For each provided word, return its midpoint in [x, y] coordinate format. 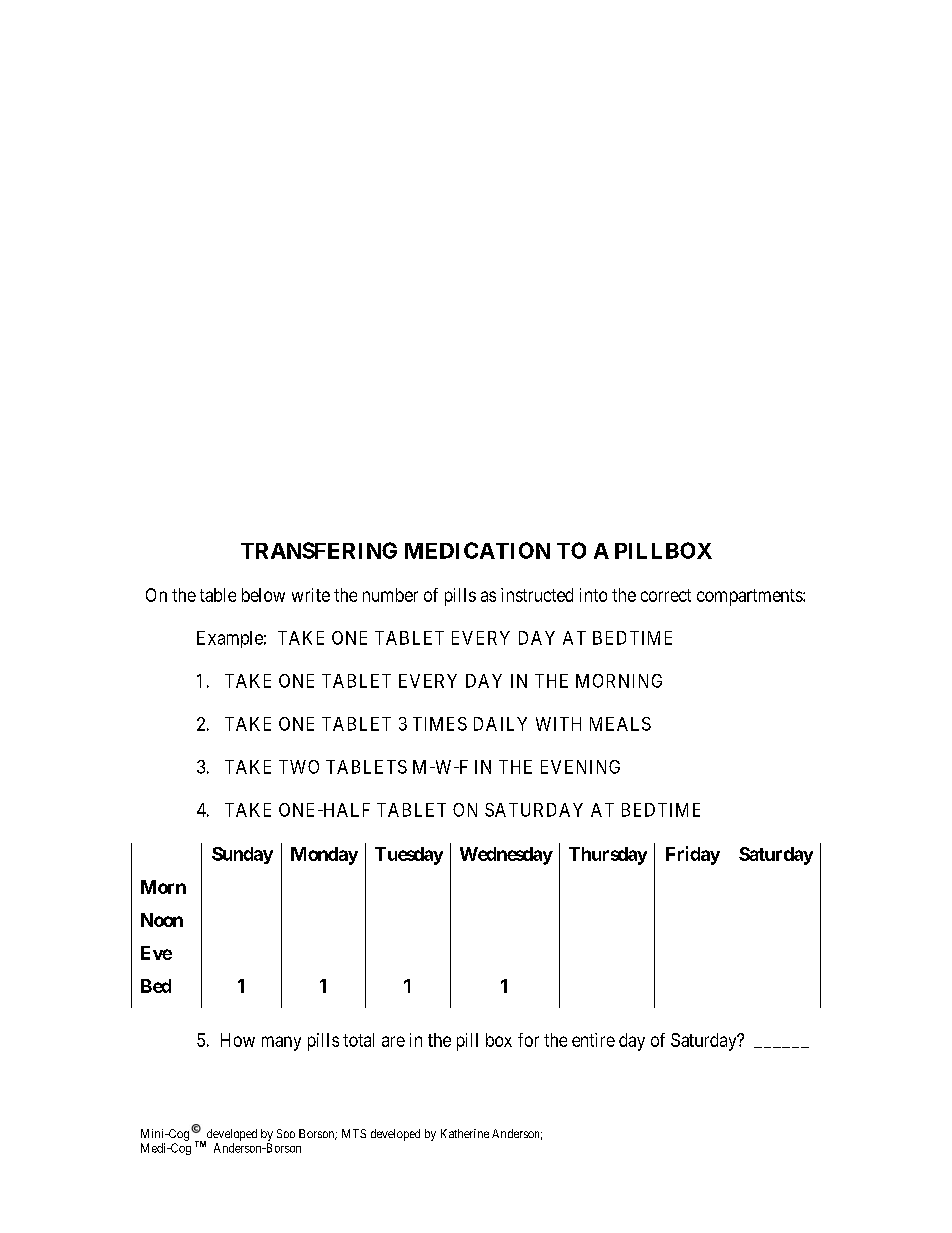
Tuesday [409, 856]
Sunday [242, 855]
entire [593, 1040]
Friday [693, 855]
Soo [286, 1133]
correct [666, 595]
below [263, 595]
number [390, 595]
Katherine [465, 1133]
